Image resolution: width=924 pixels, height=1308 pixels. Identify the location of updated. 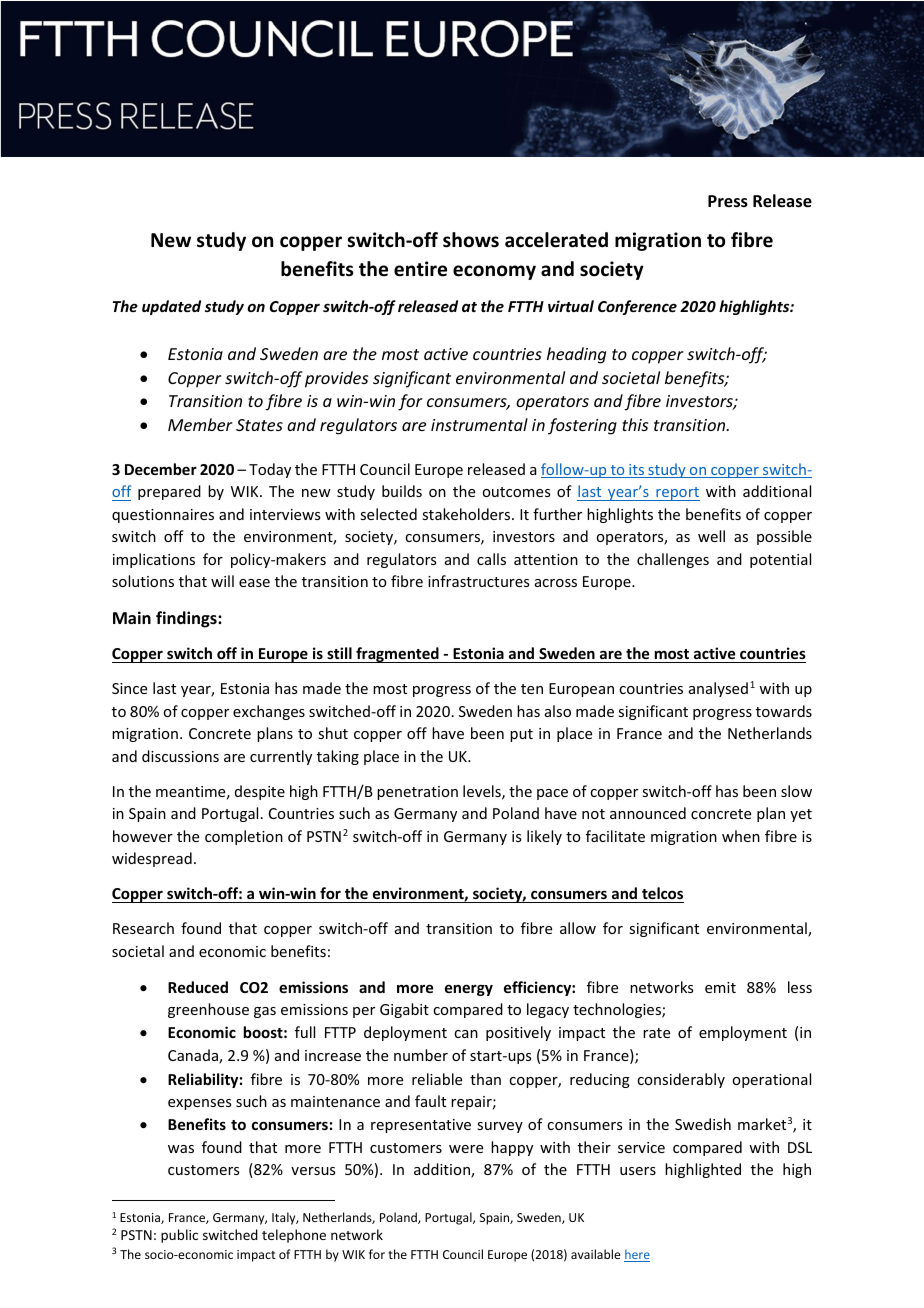
(171, 307).
